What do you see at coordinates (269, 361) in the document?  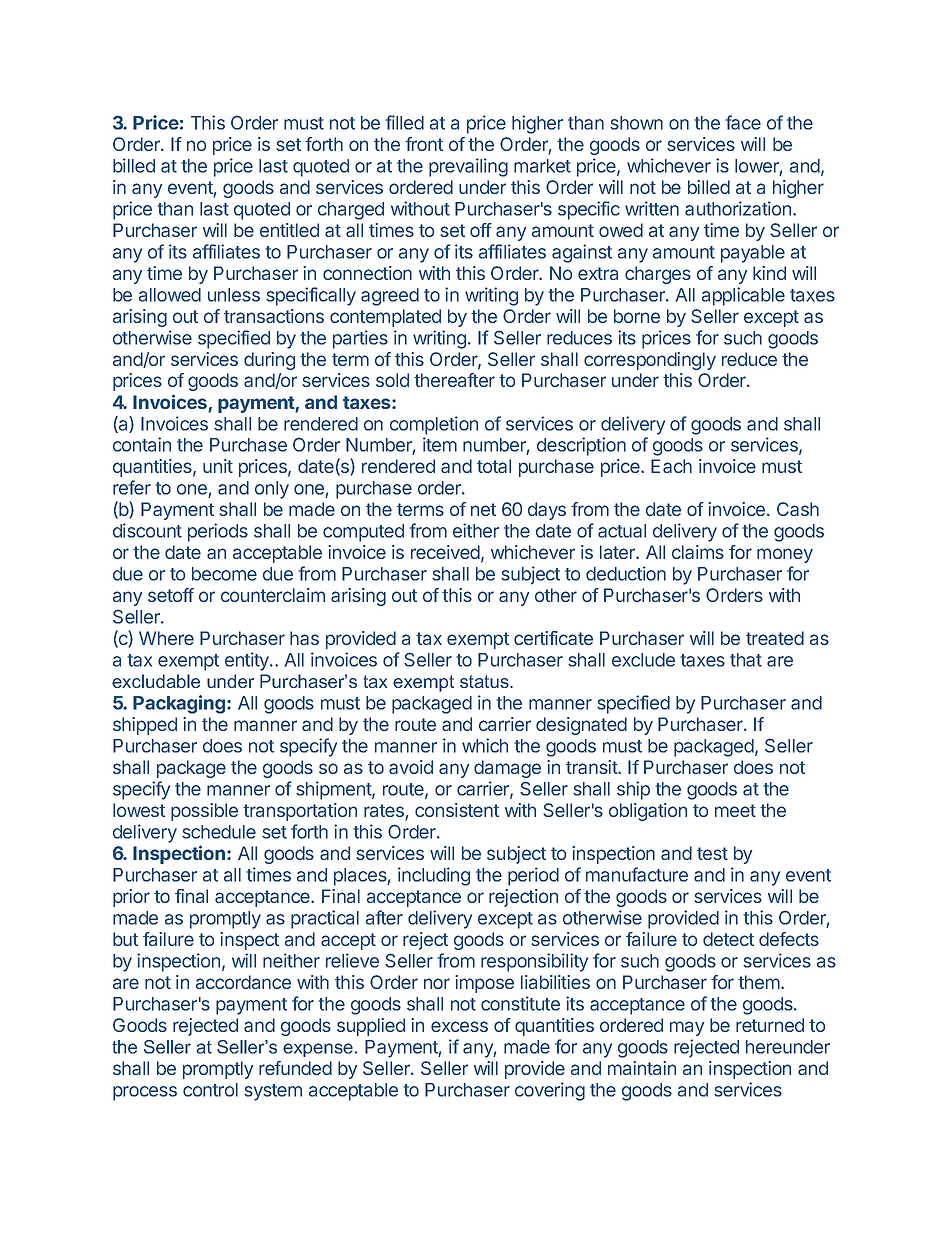 I see `during` at bounding box center [269, 361].
